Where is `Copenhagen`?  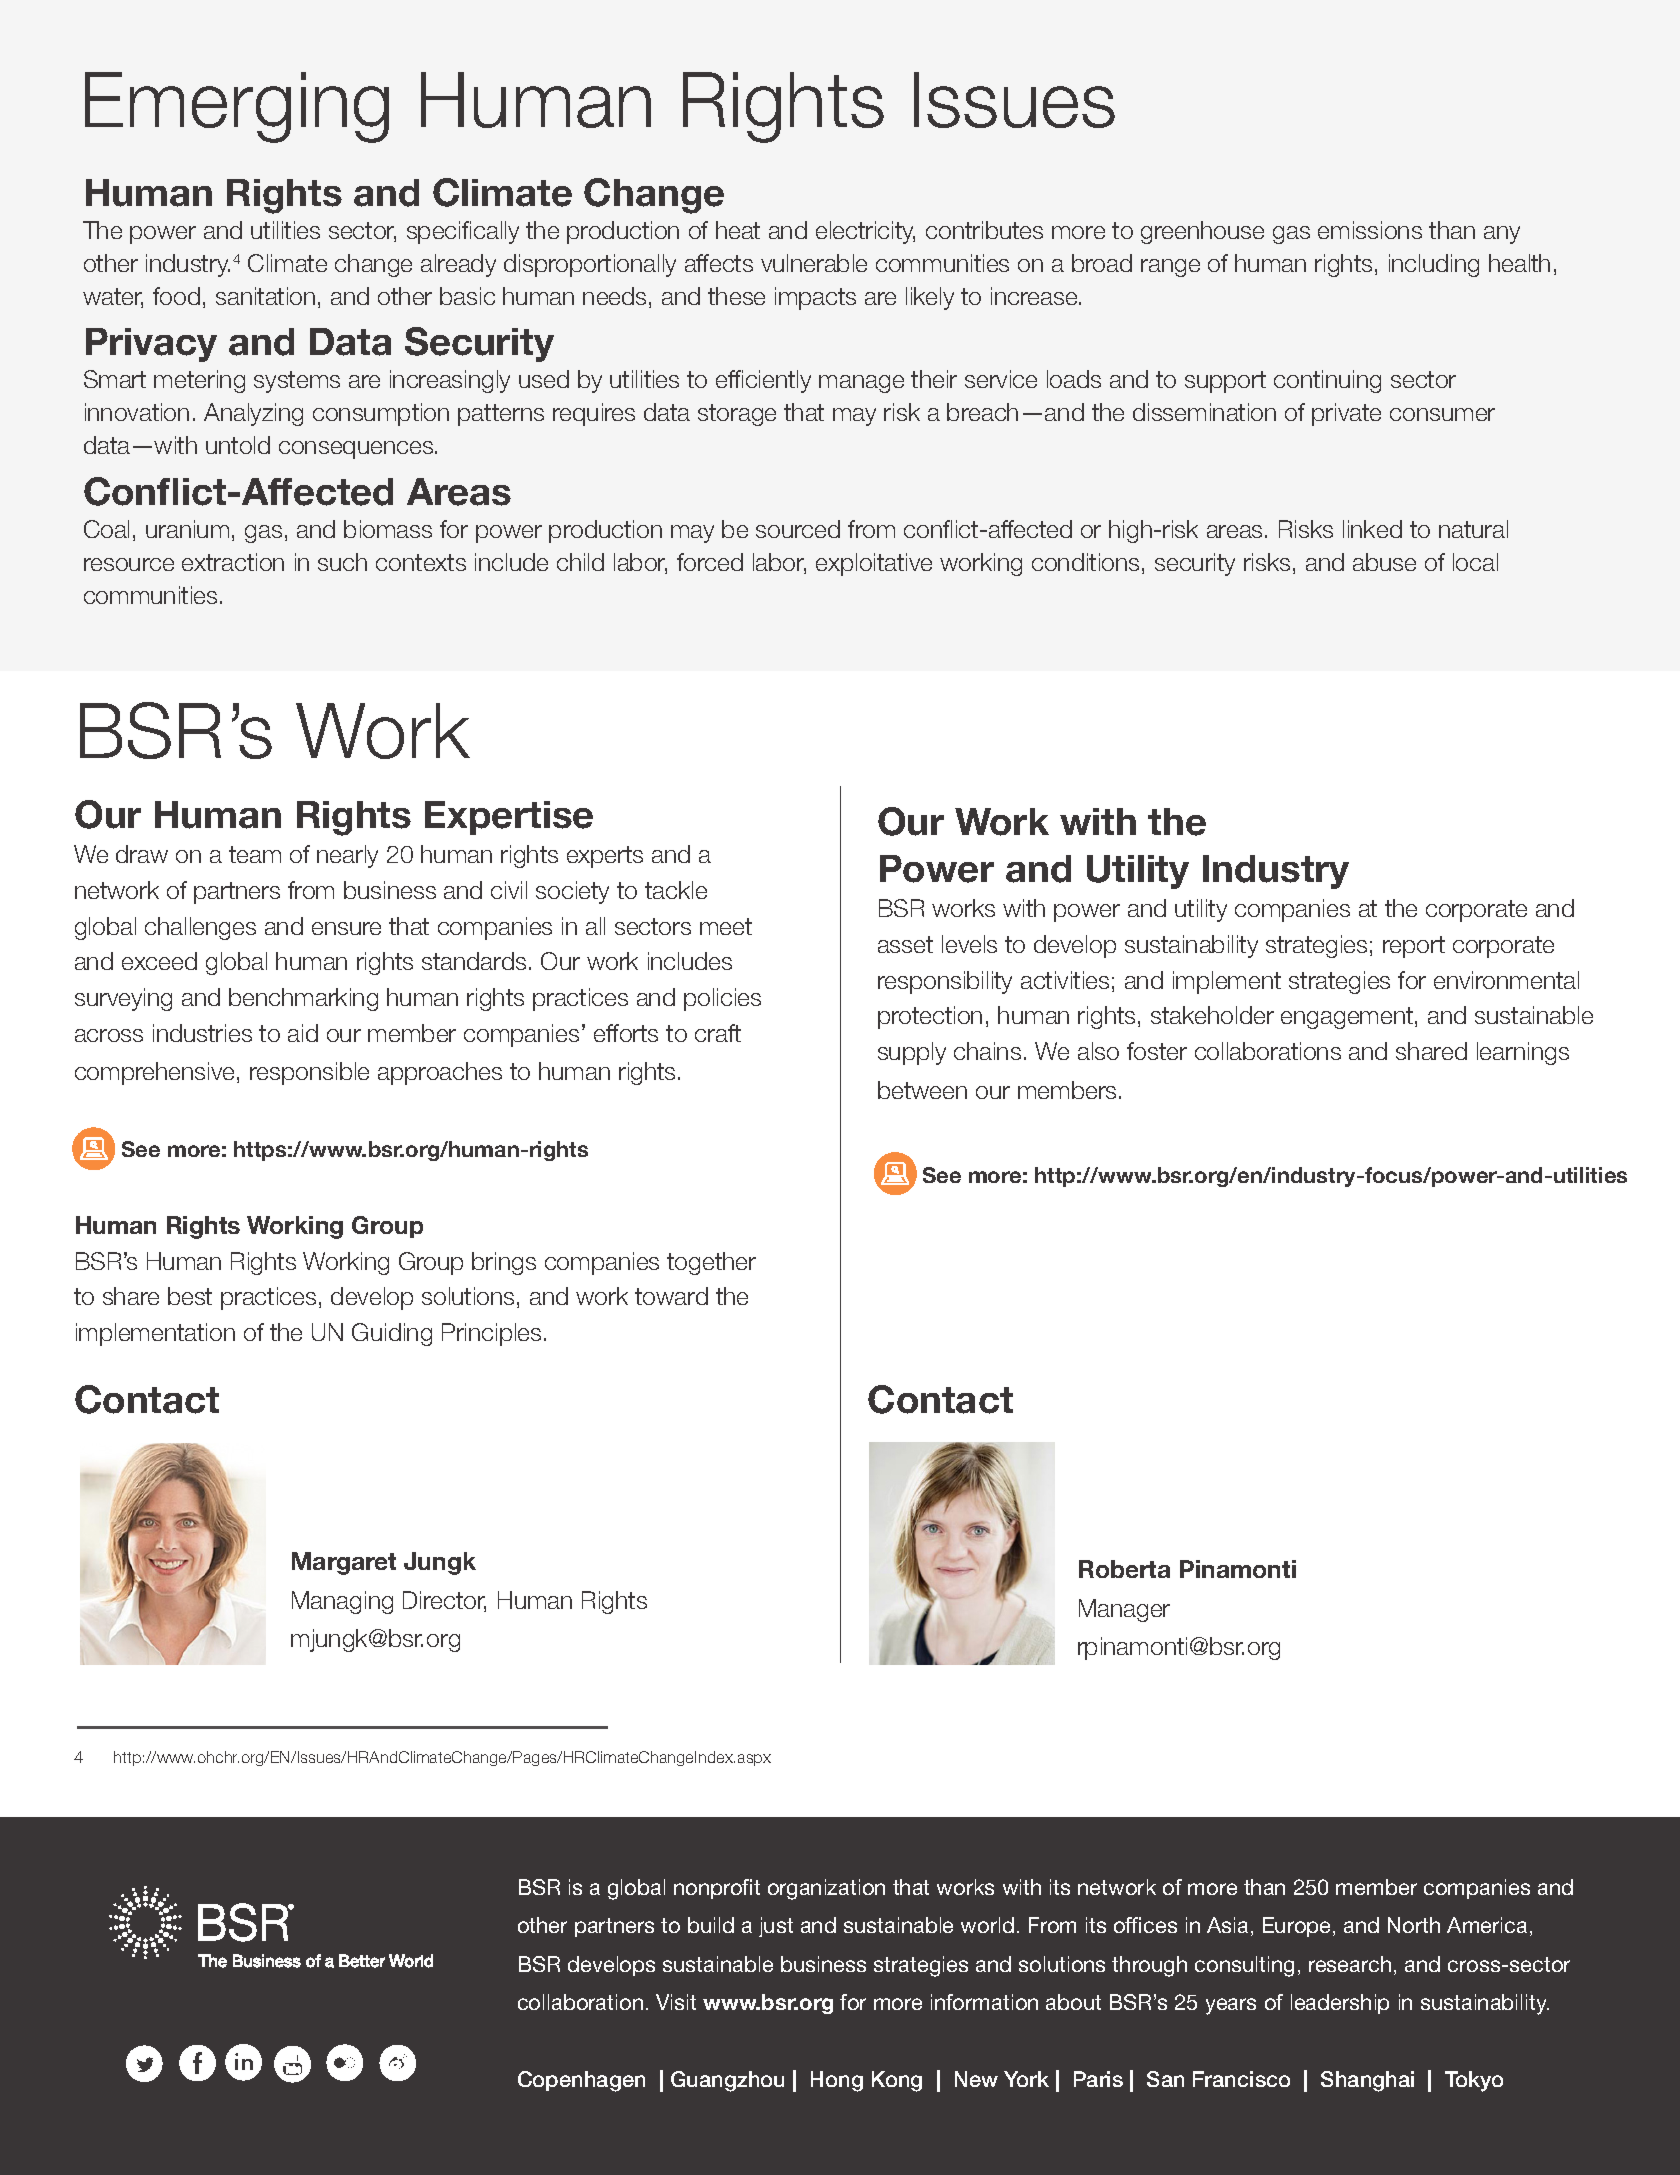
Copenhagen is located at coordinates (581, 2081).
